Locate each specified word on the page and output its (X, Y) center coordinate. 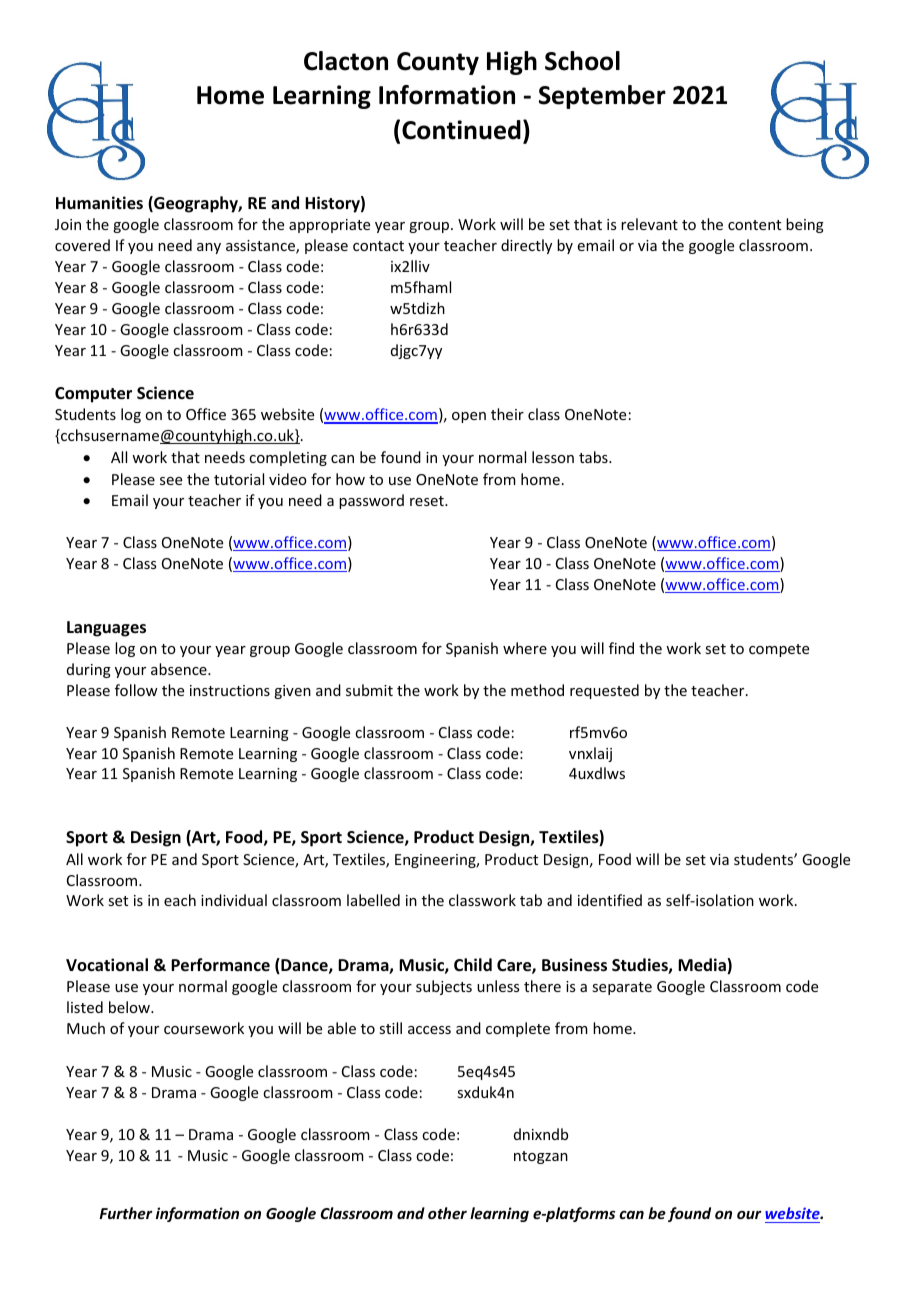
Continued (461, 130)
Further (126, 1213)
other (447, 1213)
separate (622, 988)
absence (180, 669)
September (602, 97)
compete (779, 650)
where (525, 648)
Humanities (99, 203)
